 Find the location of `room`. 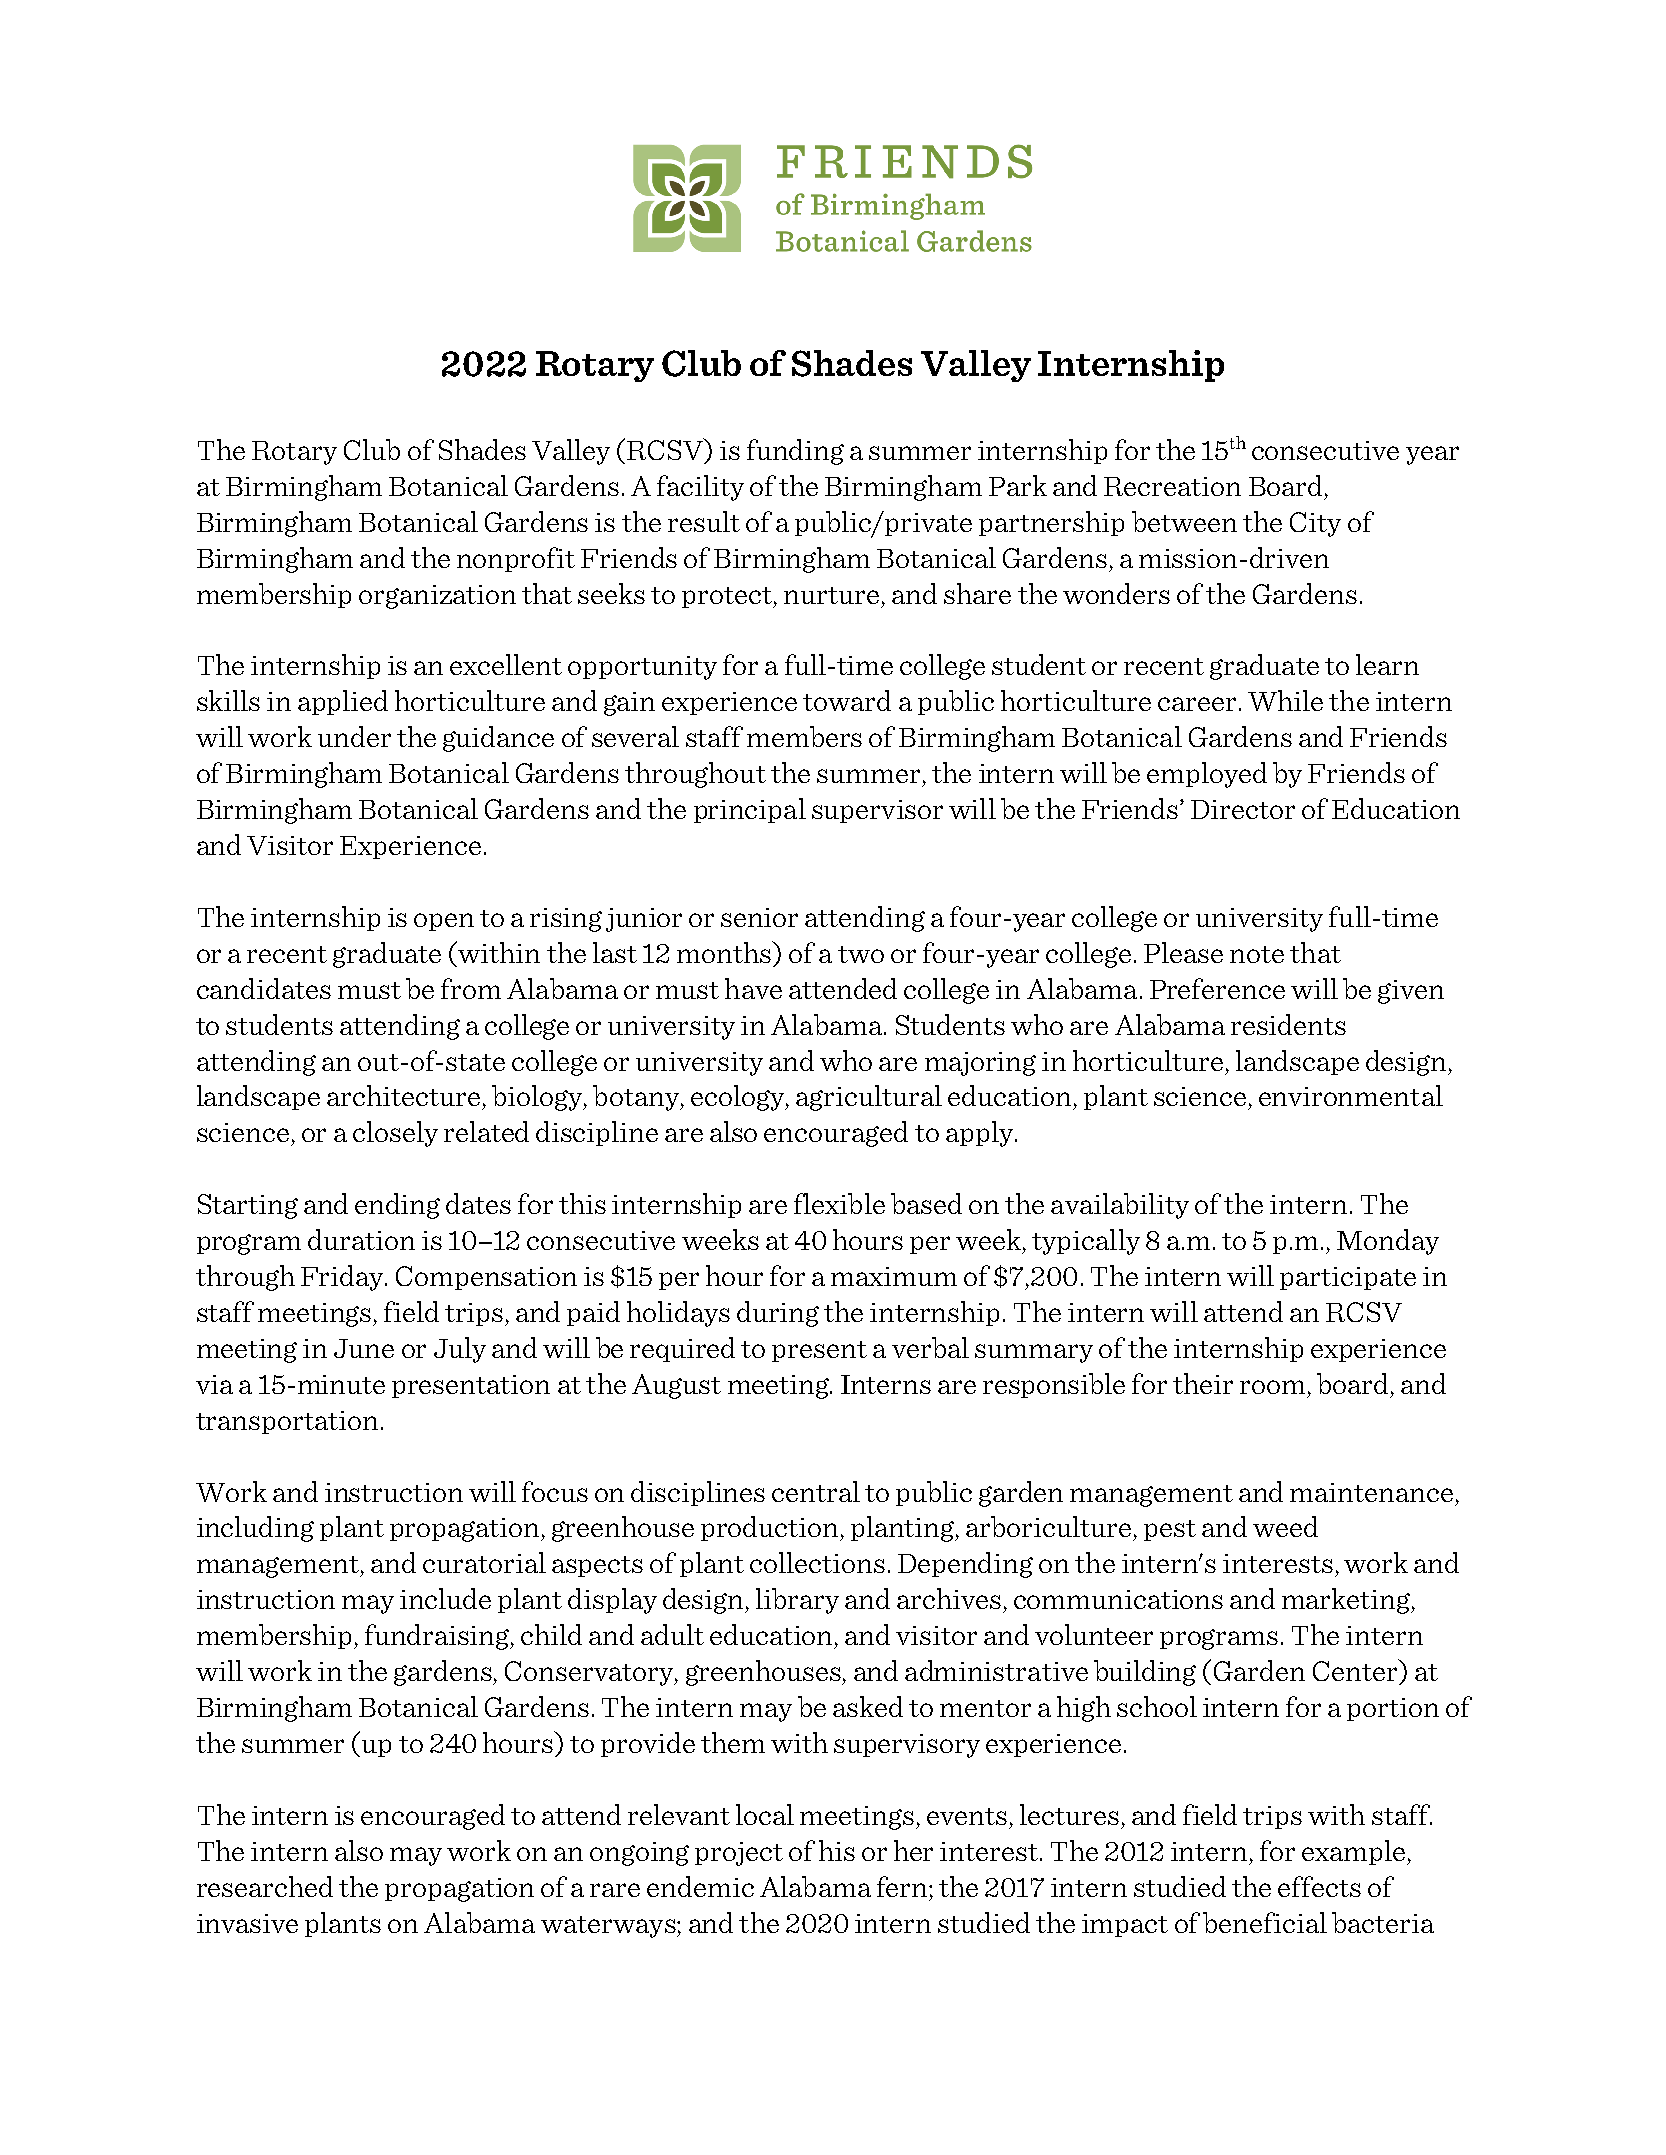

room is located at coordinates (1272, 1387).
